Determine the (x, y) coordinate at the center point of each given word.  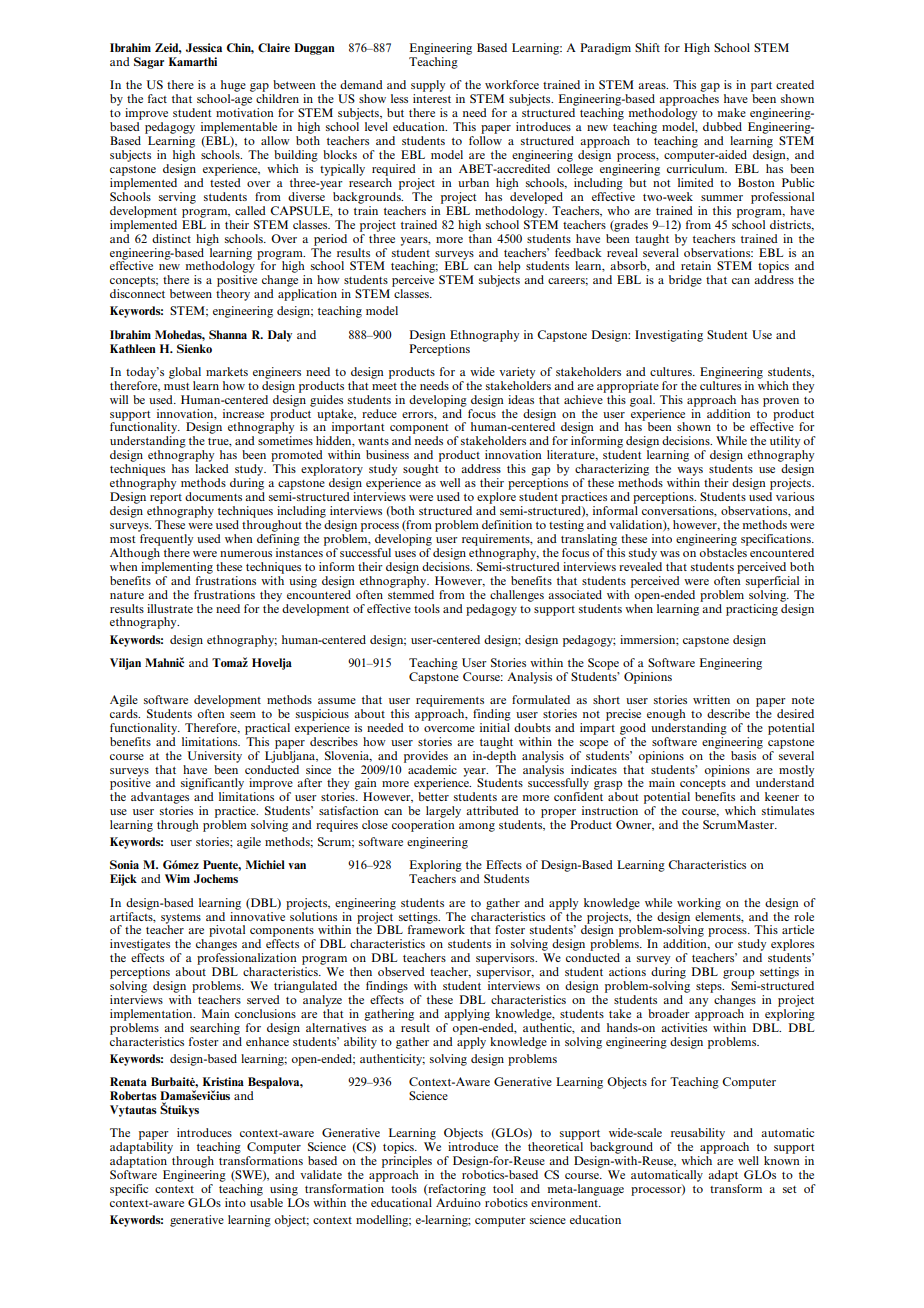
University (215, 757)
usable (266, 1202)
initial (495, 726)
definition (507, 524)
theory (233, 295)
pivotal (227, 931)
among (477, 827)
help (509, 268)
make (731, 112)
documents (213, 496)
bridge (685, 281)
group (738, 974)
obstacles (724, 551)
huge (233, 86)
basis (745, 754)
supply (428, 86)
